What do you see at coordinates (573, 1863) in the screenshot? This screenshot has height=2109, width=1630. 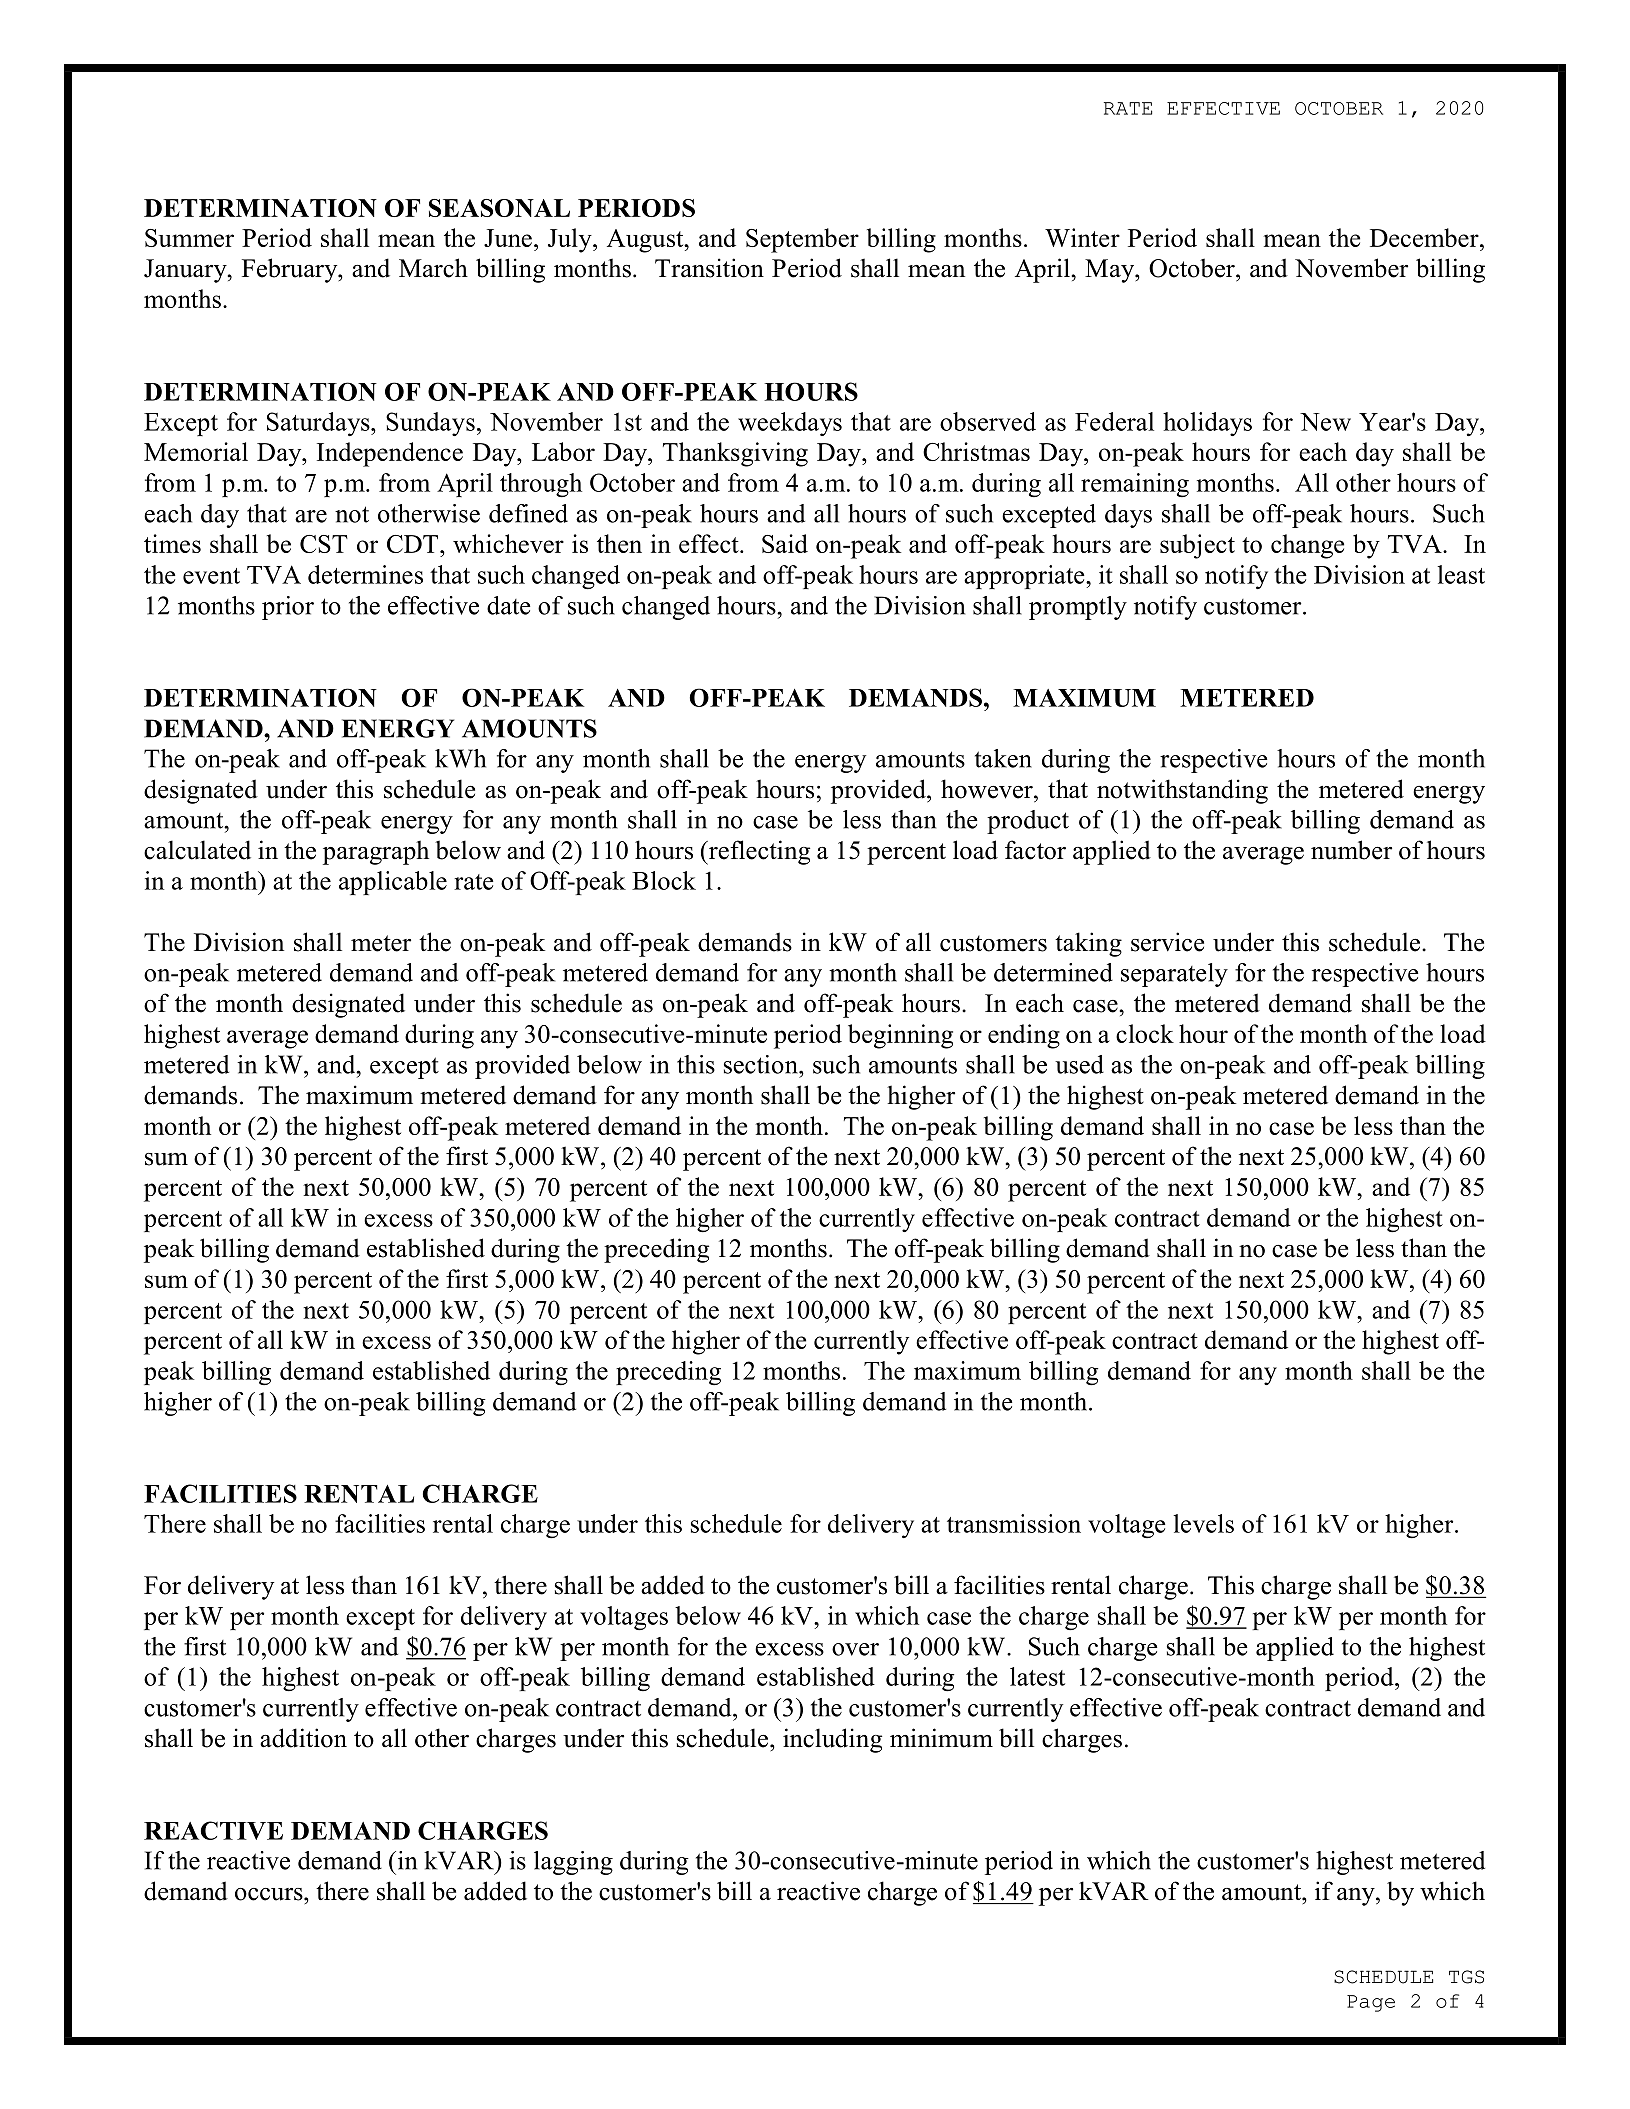 I see `lagging` at bounding box center [573, 1863].
